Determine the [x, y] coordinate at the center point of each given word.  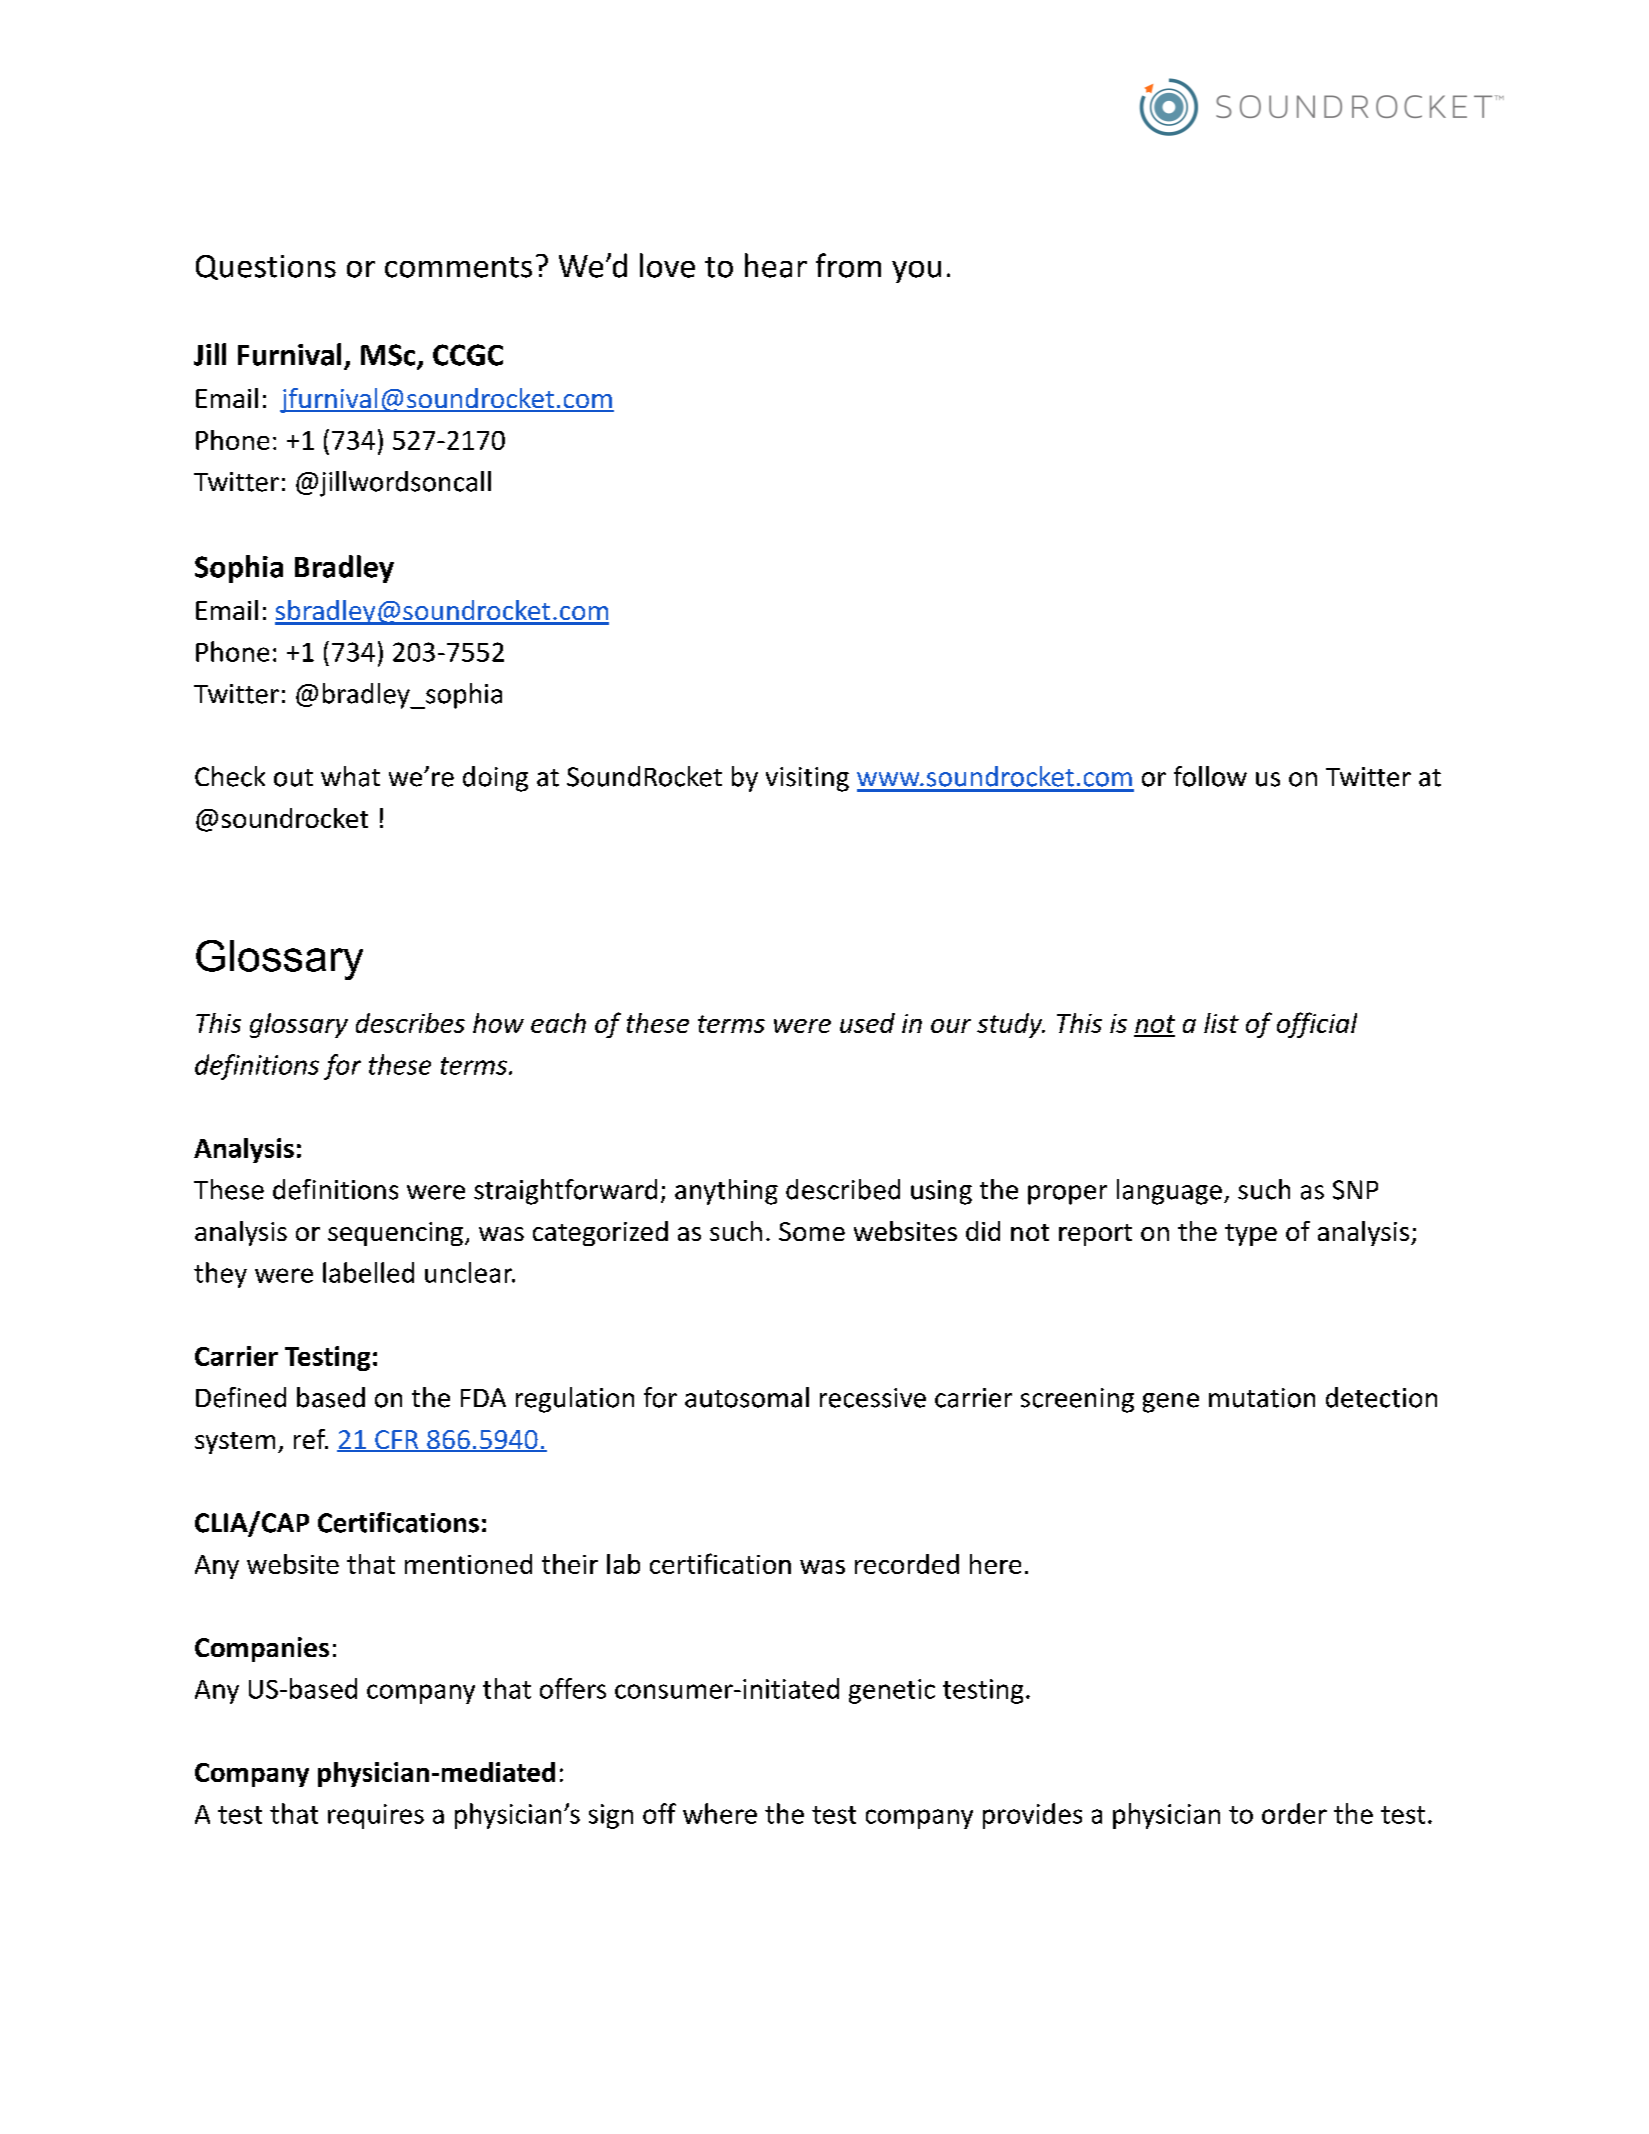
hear [776, 265]
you [916, 272]
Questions [266, 267]
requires [376, 1816]
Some [812, 1231]
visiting [807, 779]
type [1251, 1235]
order [1294, 1813]
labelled [368, 1272]
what [350, 776]
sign [611, 1816]
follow [1210, 776]
